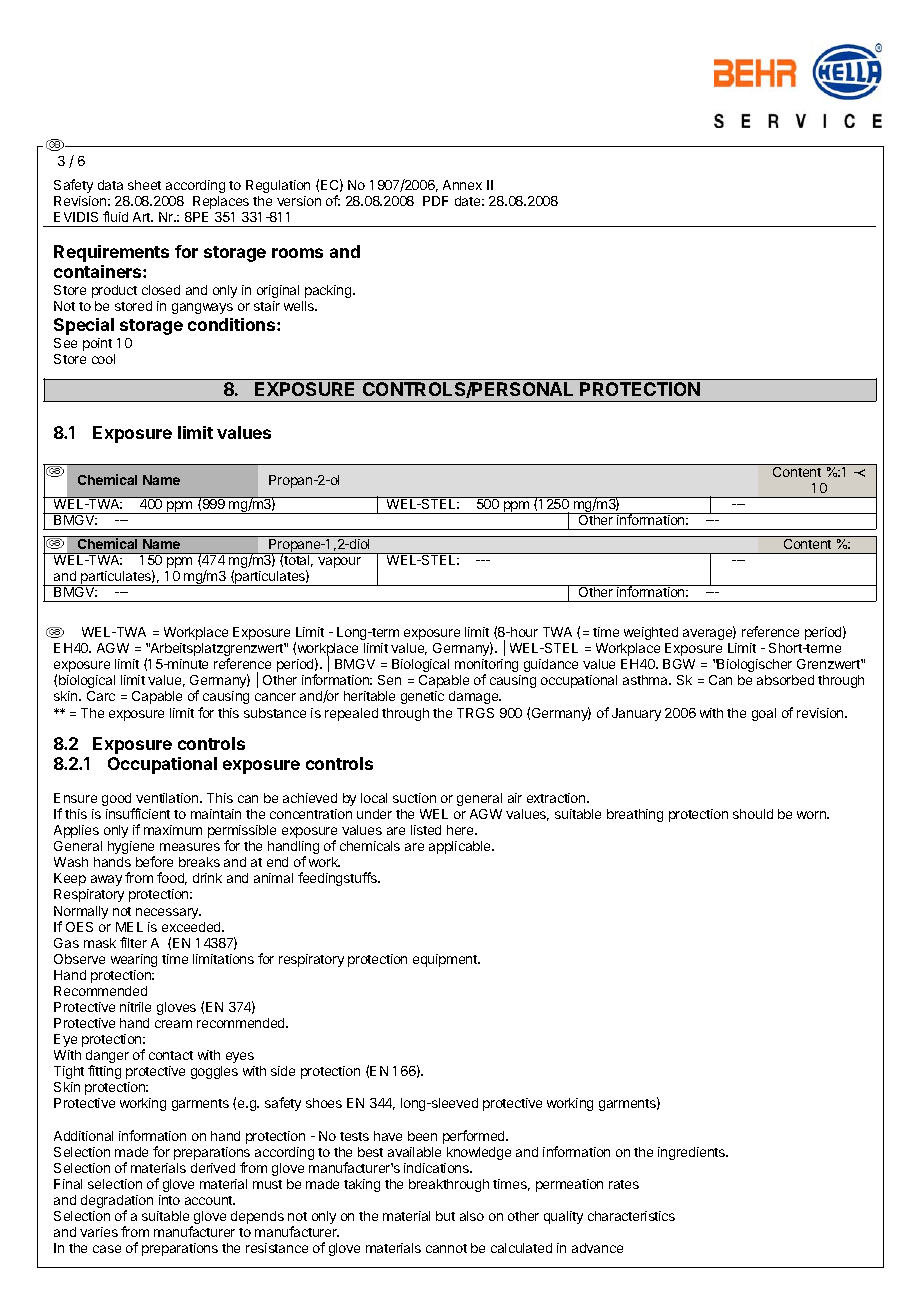  I want to click on fluid, so click(115, 216).
